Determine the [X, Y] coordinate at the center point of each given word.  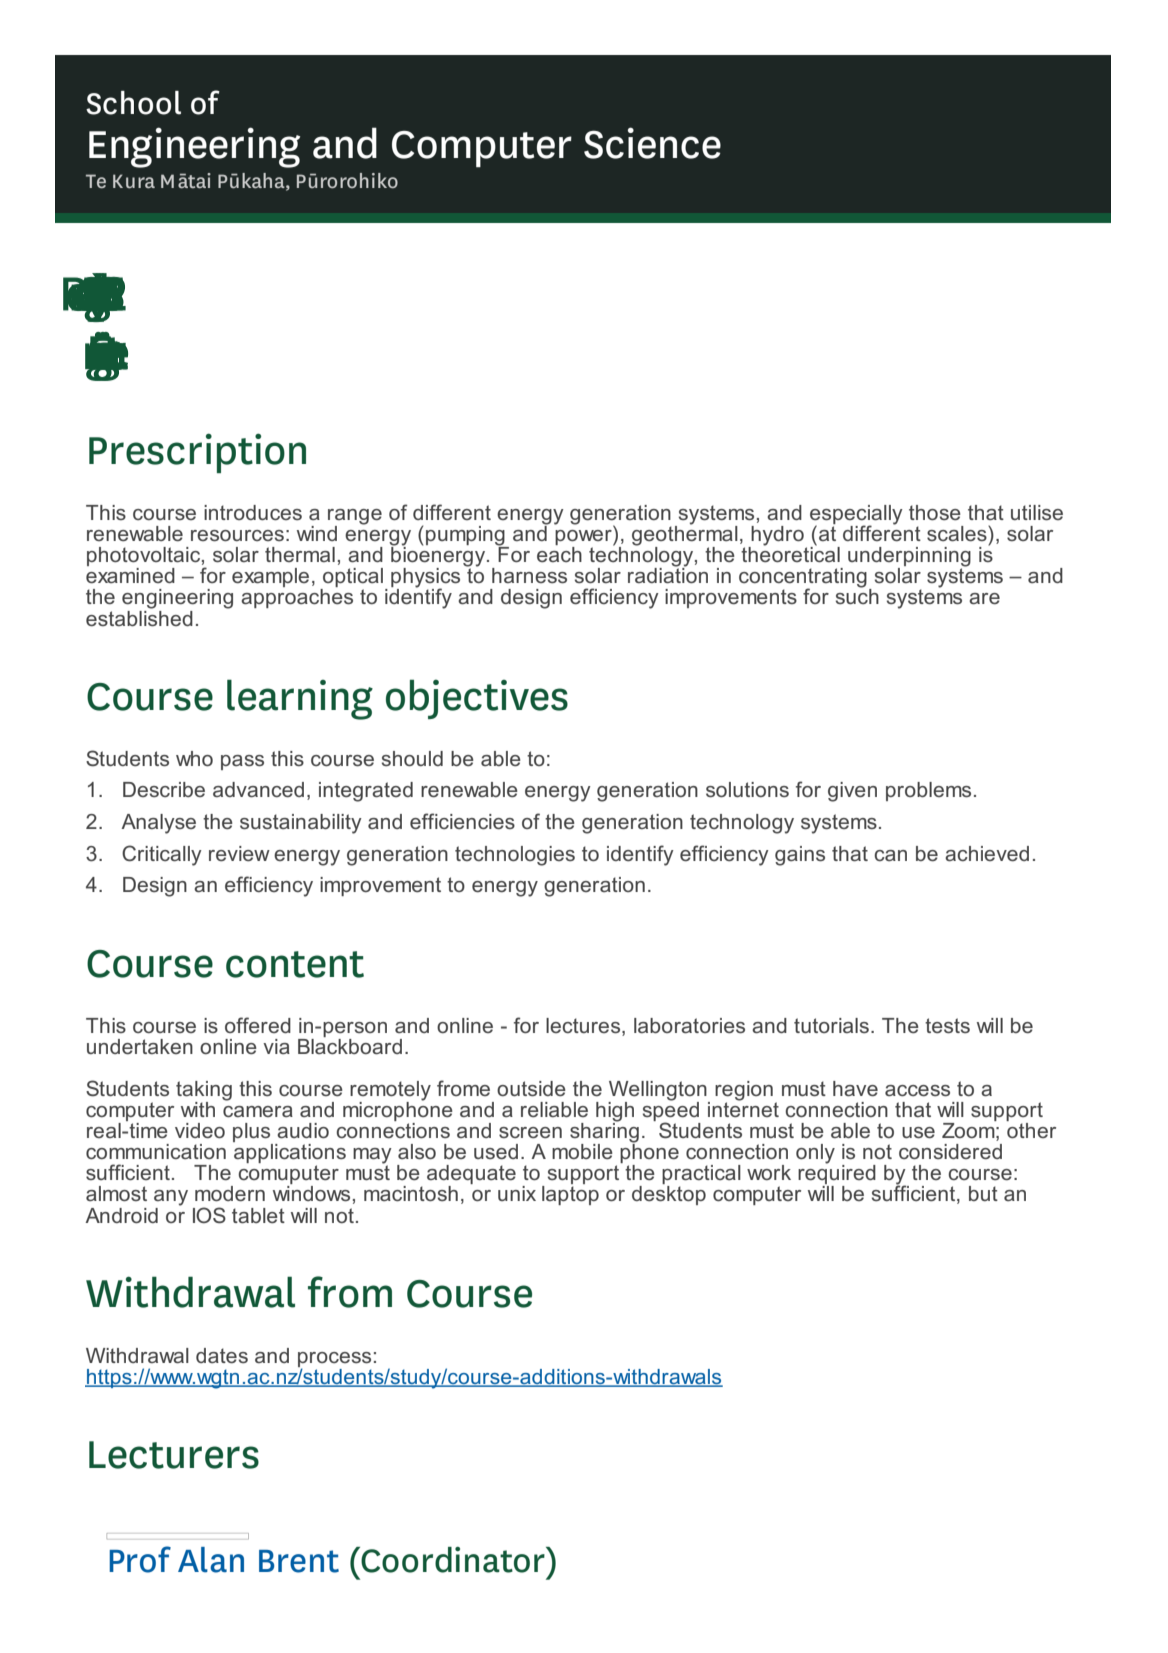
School [133, 103]
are [984, 598]
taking [204, 1092]
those [935, 512]
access [917, 1091]
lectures [584, 1026]
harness [529, 576]
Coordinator [453, 1560]
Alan [211, 1560]
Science [652, 143]
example [270, 577]
